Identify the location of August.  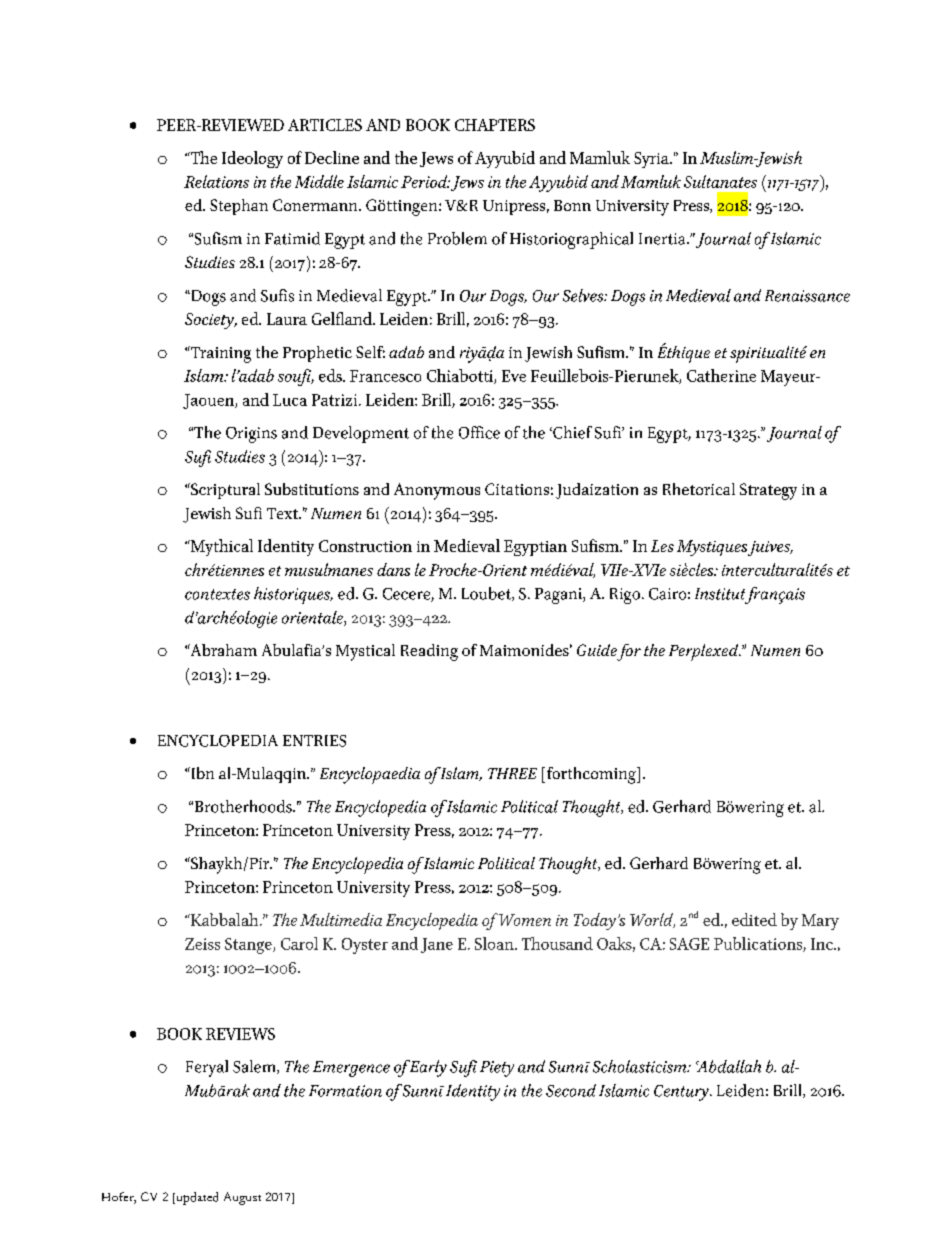
(242, 1198).
